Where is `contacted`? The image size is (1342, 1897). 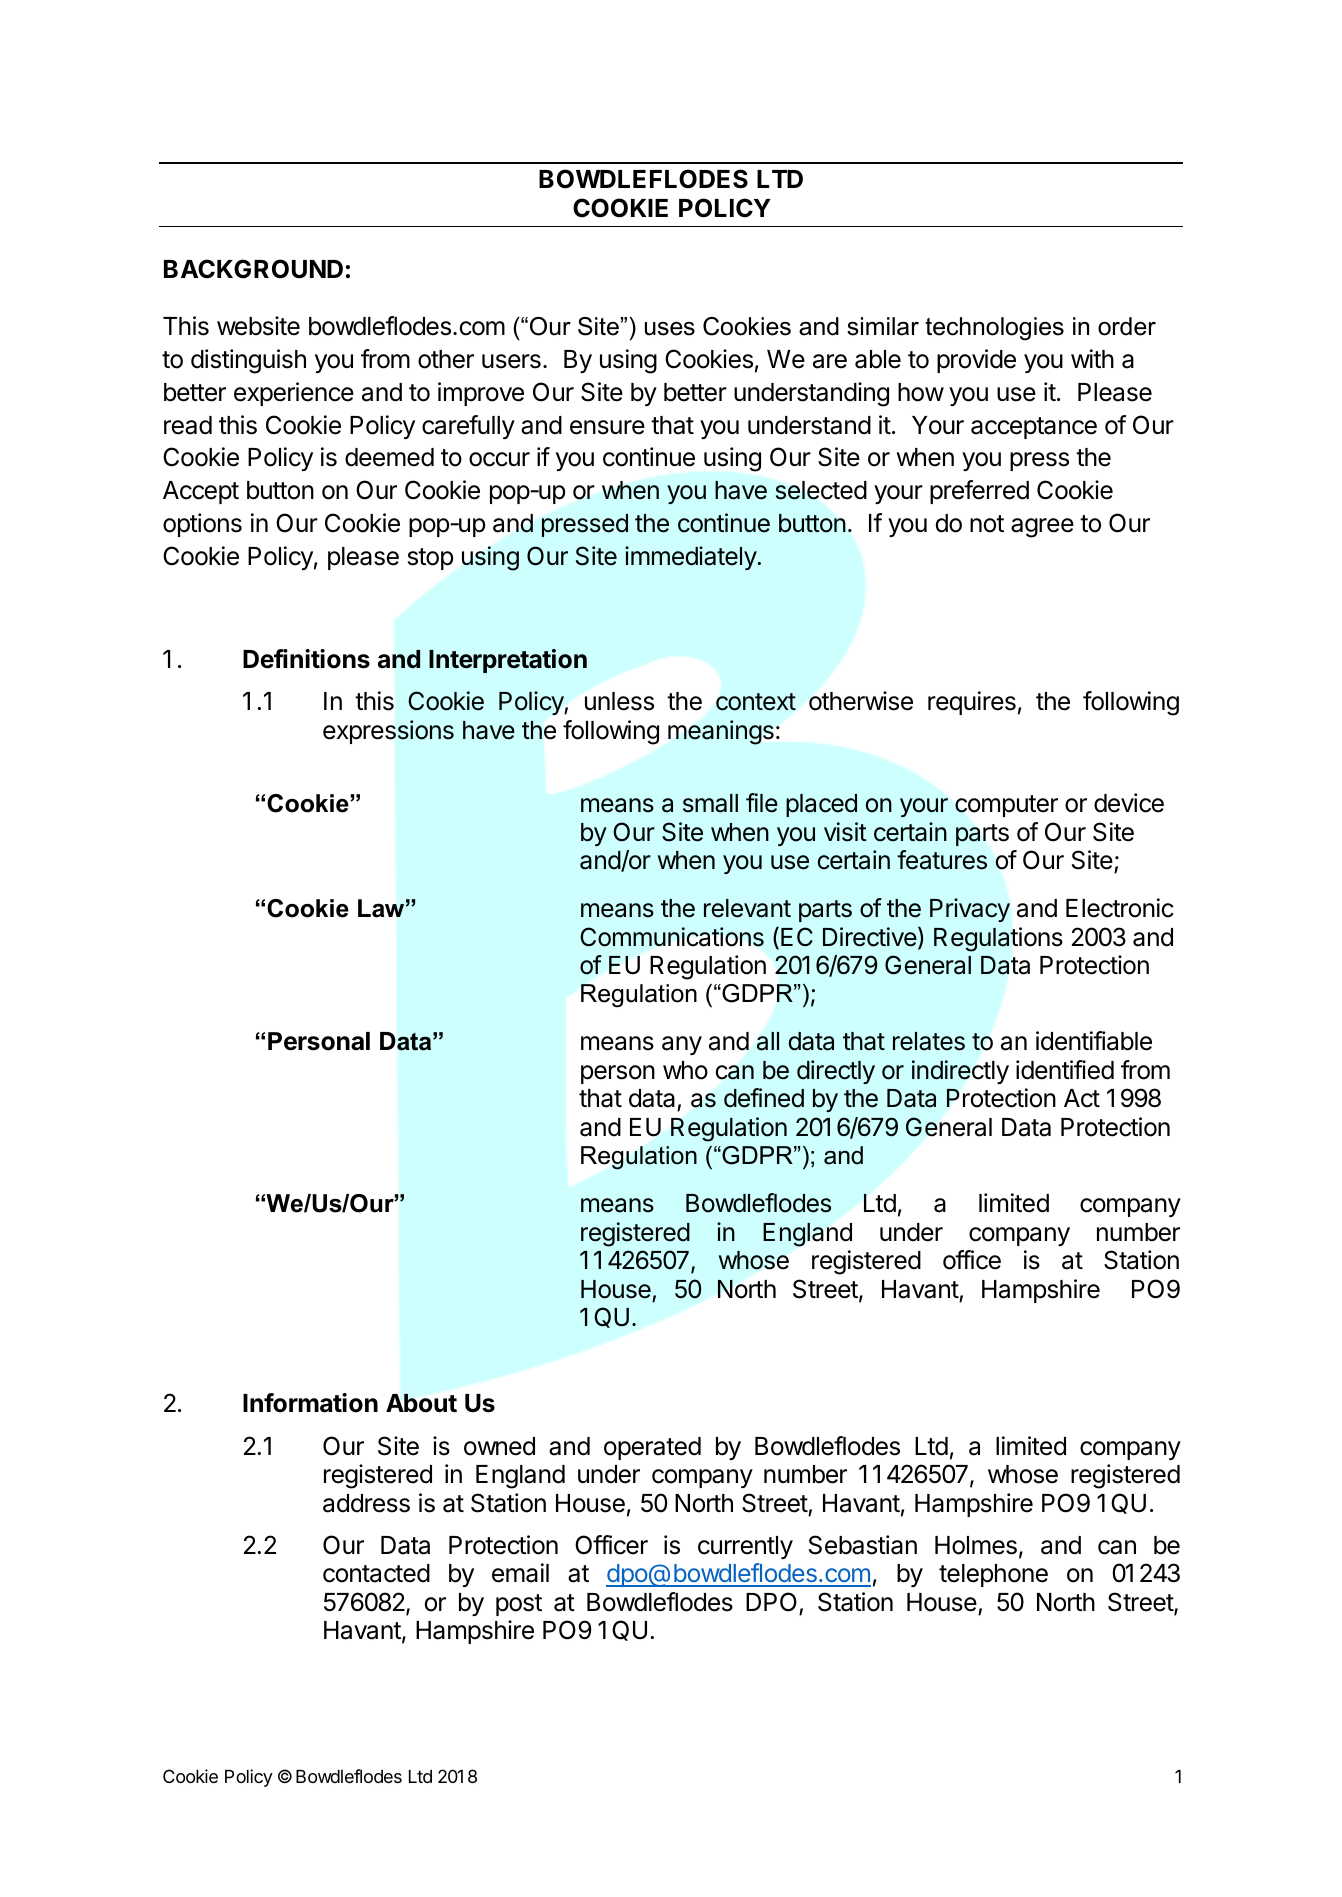 contacted is located at coordinates (376, 1573).
